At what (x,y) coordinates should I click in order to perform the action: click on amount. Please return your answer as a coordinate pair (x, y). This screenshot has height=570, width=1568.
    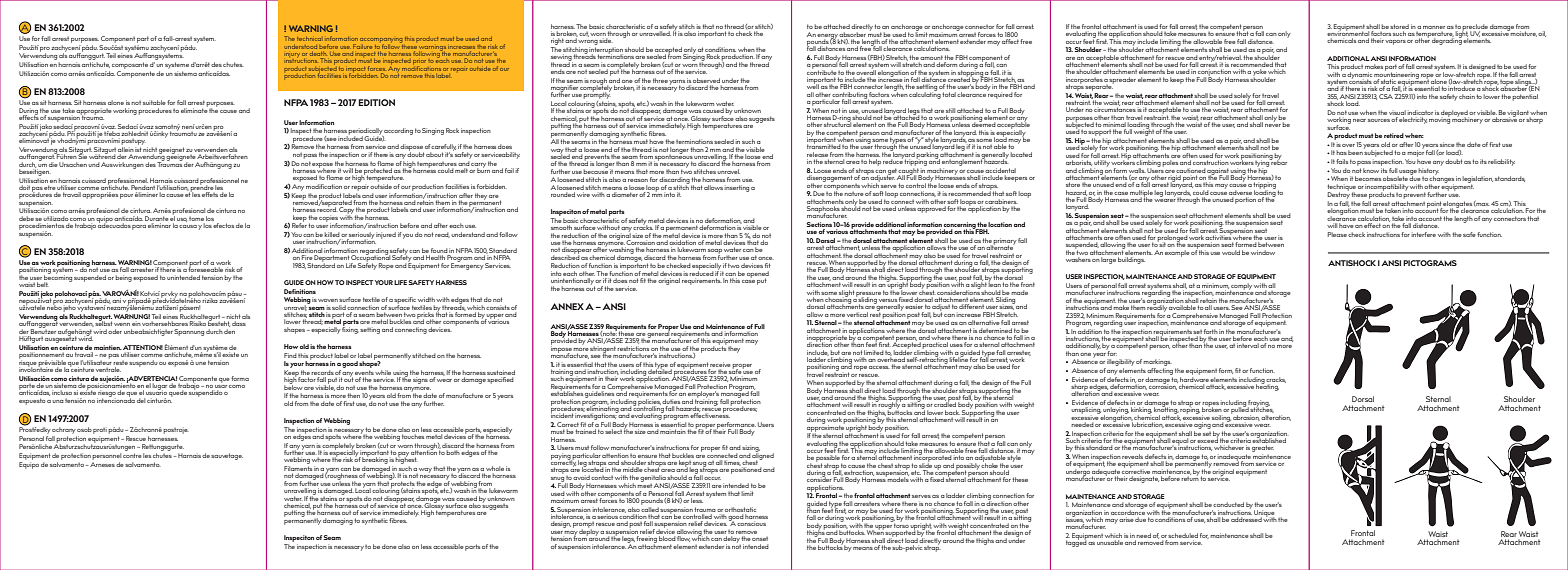
    Looking at the image, I should click on (931, 57).
